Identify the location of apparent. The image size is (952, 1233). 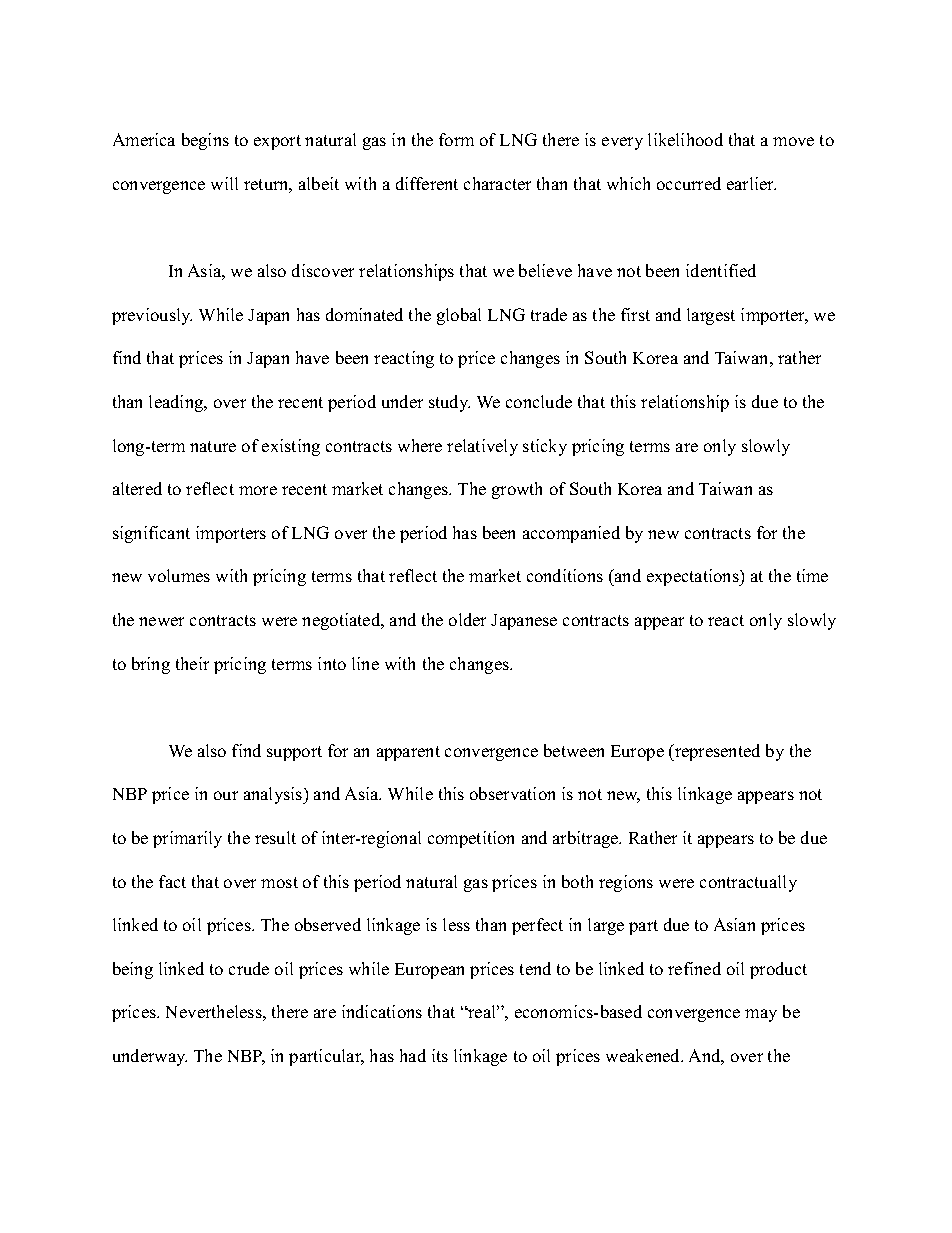
(408, 753).
